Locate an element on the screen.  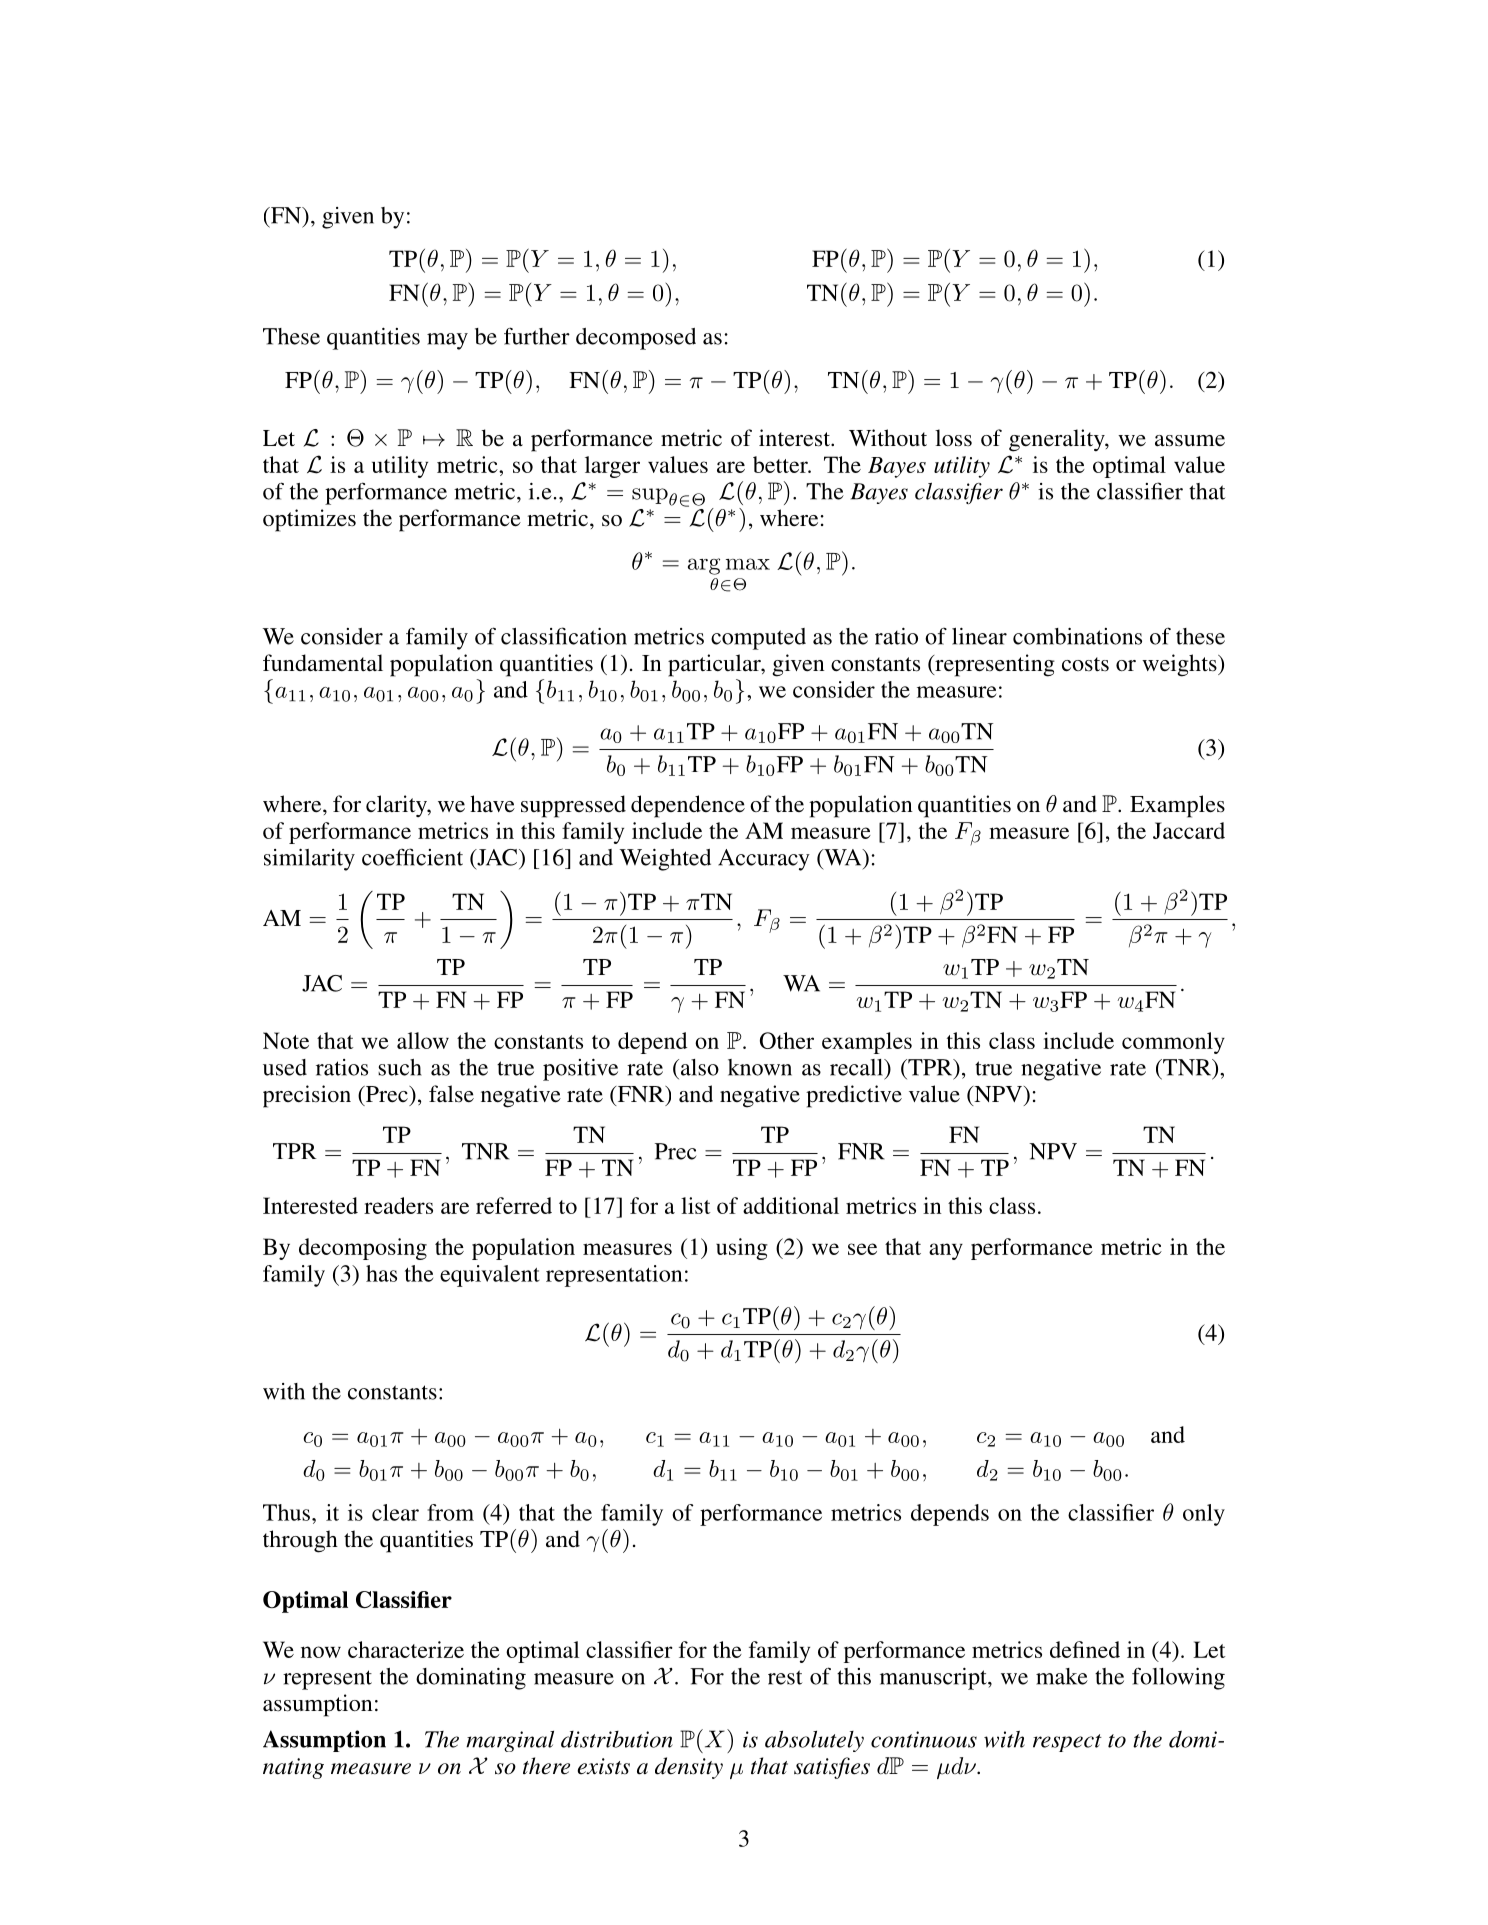
any is located at coordinates (946, 1251).
